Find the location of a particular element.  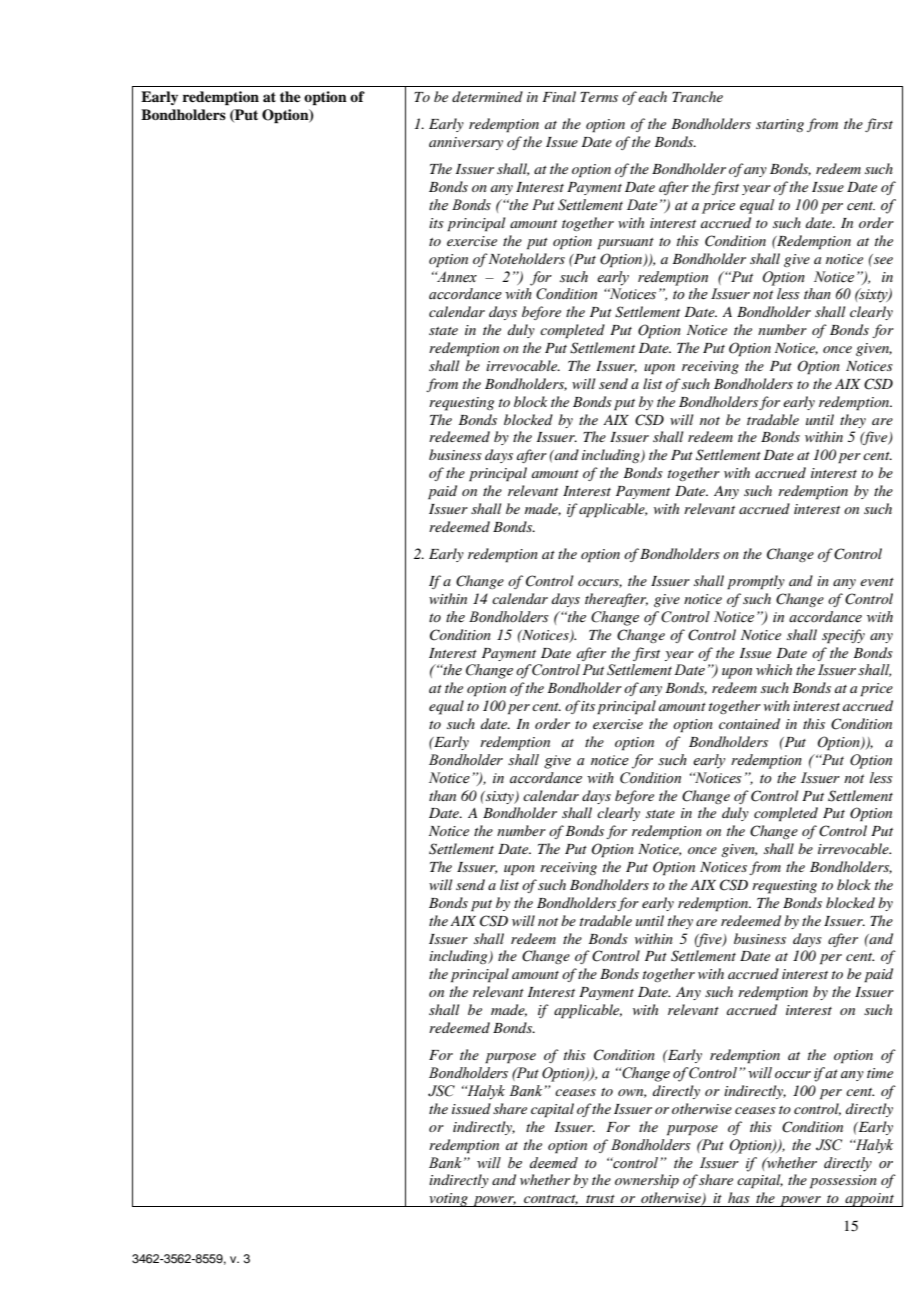

ownership is located at coordinates (647, 1181).
